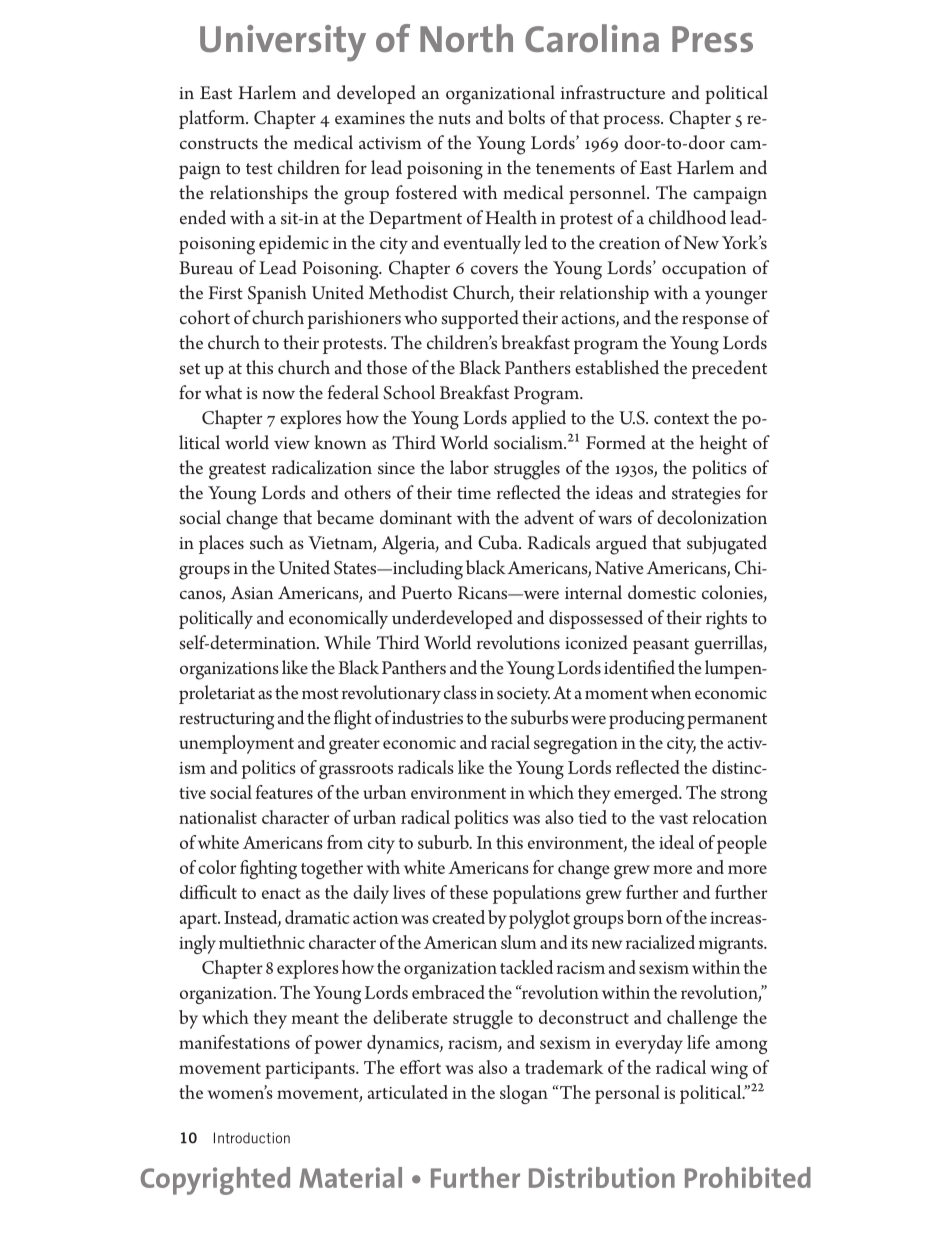  Describe the element at coordinates (662, 592) in the image. I see `domestic` at that location.
